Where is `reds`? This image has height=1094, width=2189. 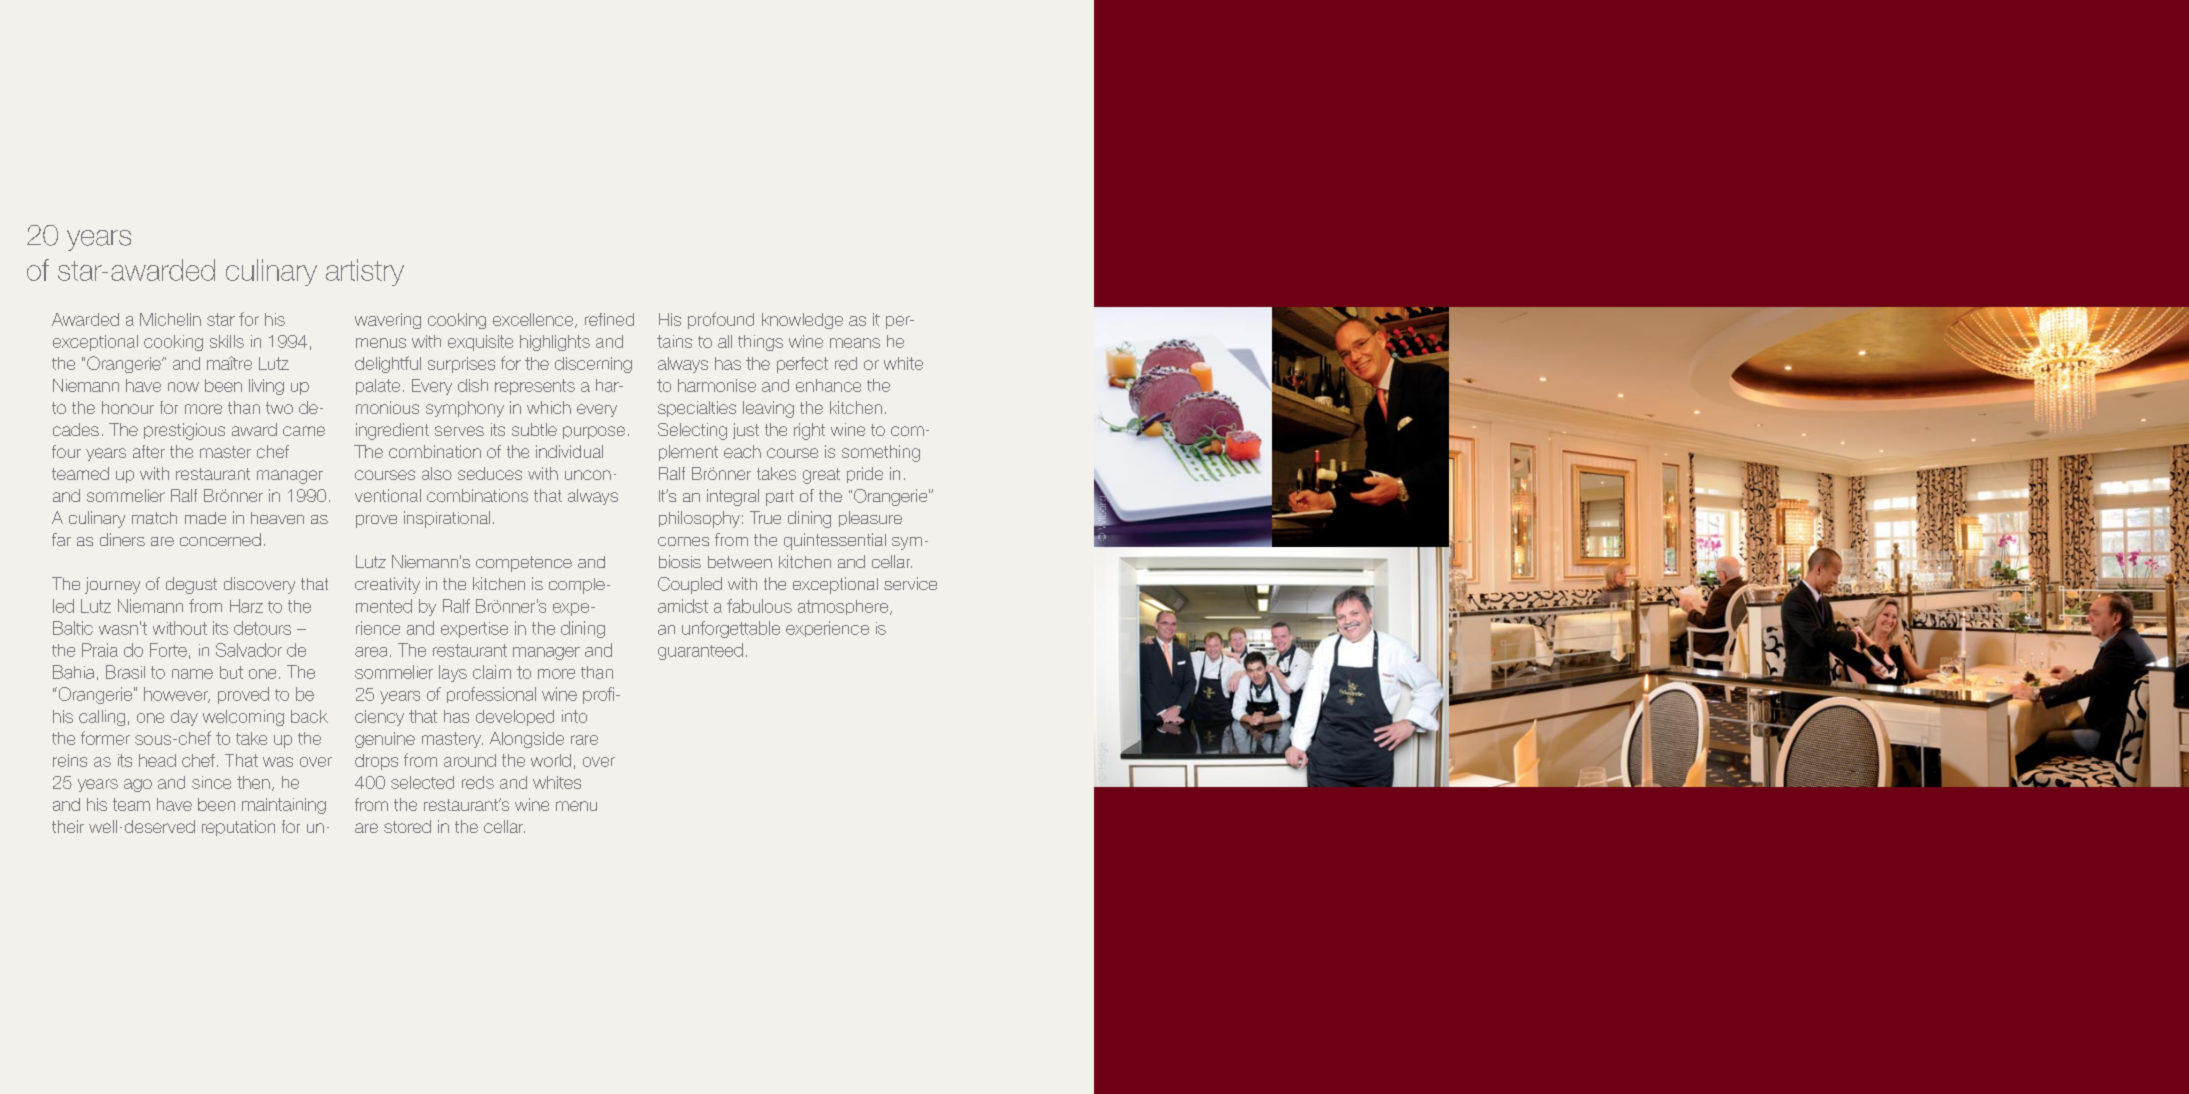 reds is located at coordinates (478, 782).
